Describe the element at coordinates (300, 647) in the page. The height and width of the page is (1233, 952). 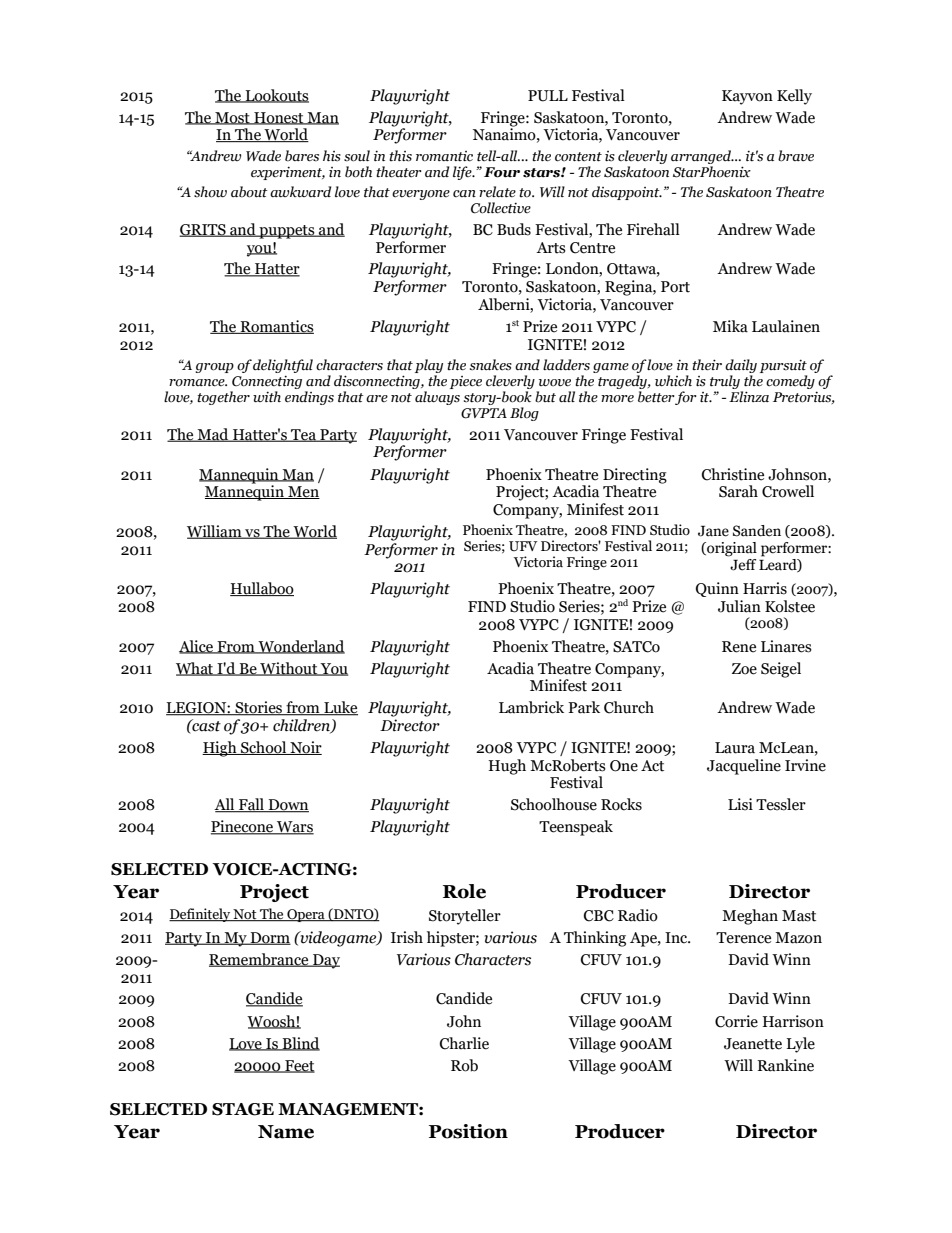
I see `Wonderland` at that location.
